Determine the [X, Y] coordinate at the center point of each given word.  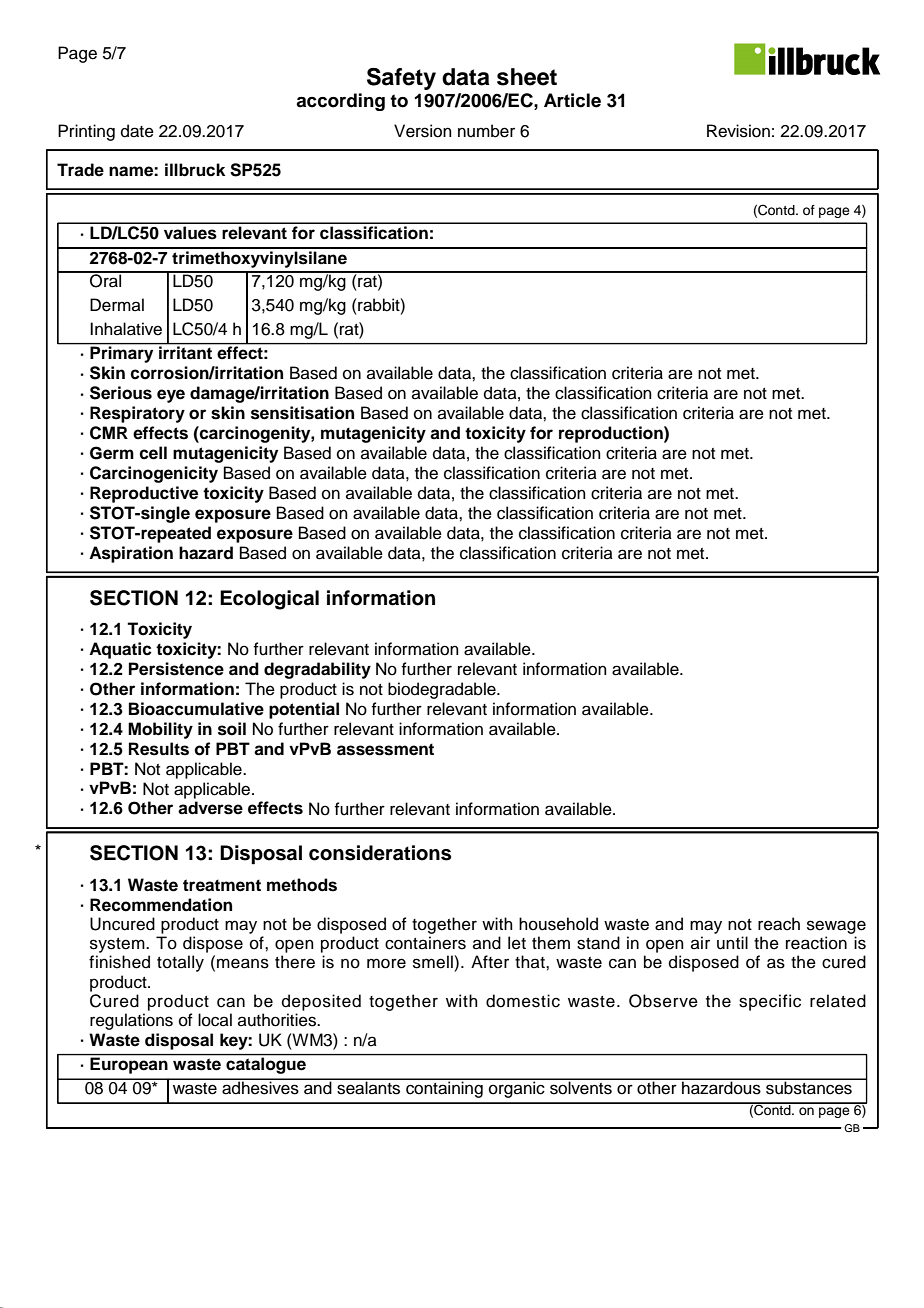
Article [572, 100]
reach [779, 924]
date [137, 131]
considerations [380, 853]
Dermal [117, 305]
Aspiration [131, 554]
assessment [385, 749]
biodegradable [443, 690]
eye [171, 396]
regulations [131, 1021]
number [486, 131]
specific [770, 1002]
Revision [738, 131]
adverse [210, 808]
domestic [523, 1001]
